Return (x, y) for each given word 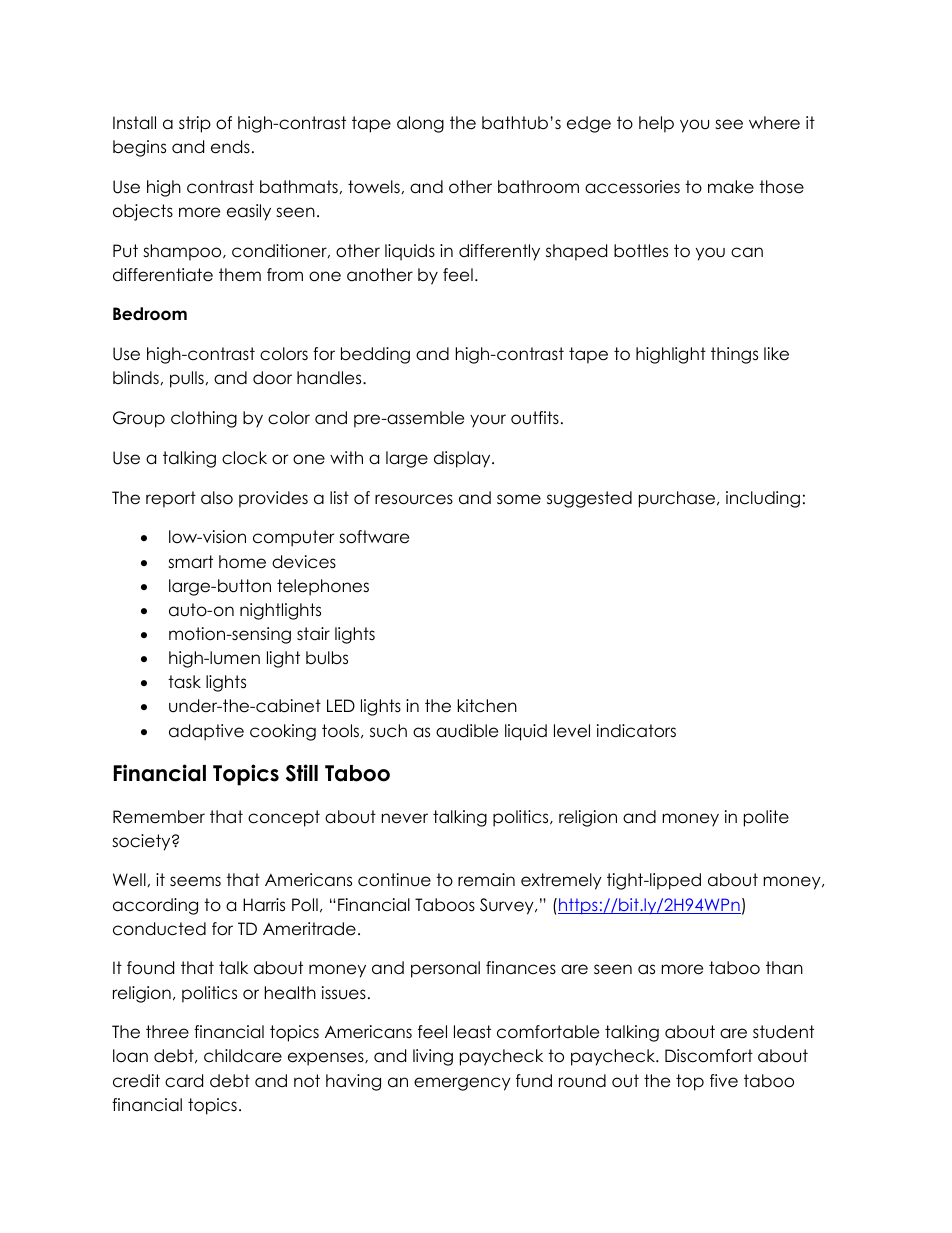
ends (230, 147)
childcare (243, 1056)
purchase (678, 499)
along (420, 124)
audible (467, 731)
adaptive (206, 732)
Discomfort (709, 1056)
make (731, 187)
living (433, 1057)
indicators (636, 731)
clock (244, 458)
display (463, 459)
